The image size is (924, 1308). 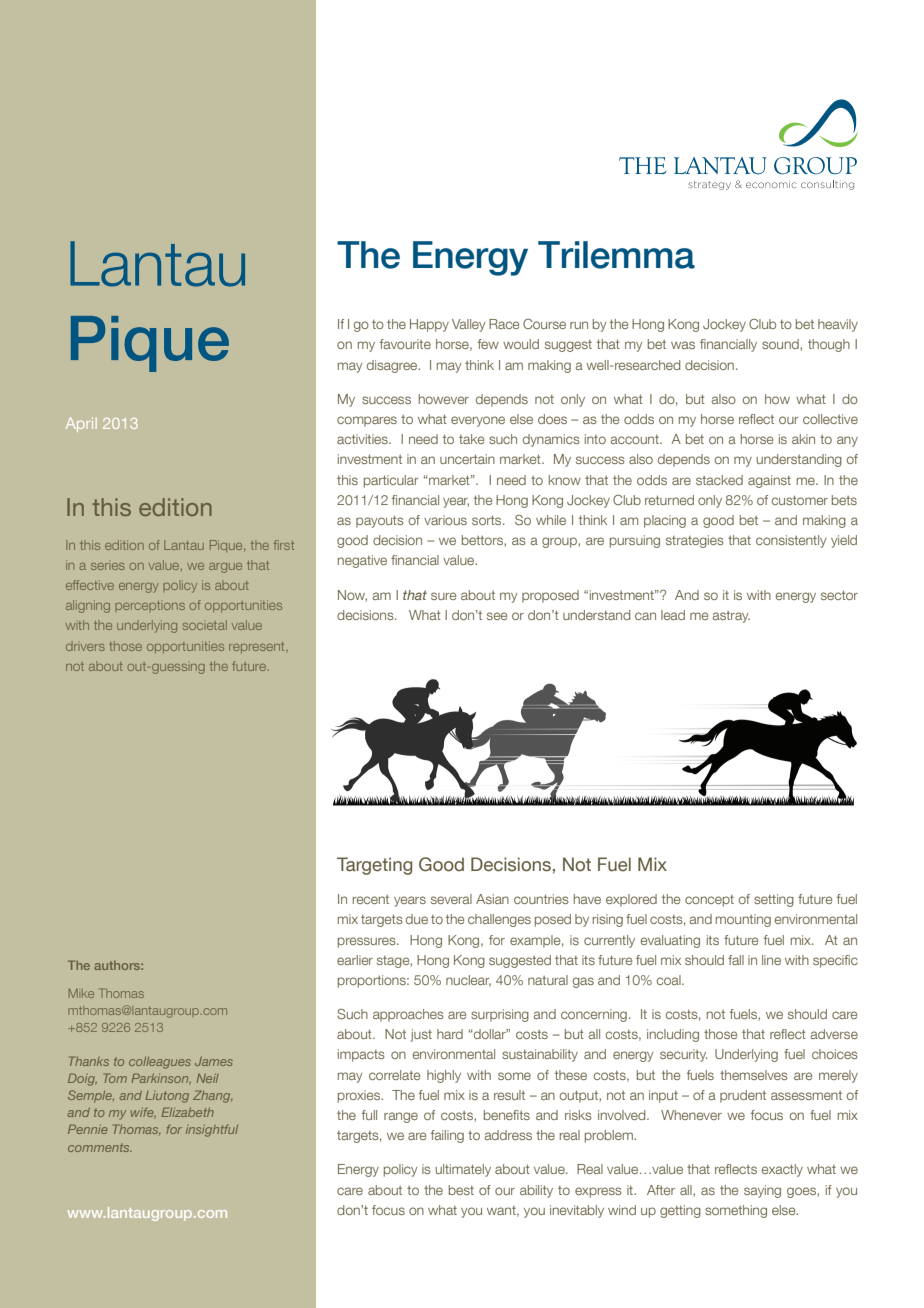 What do you see at coordinates (150, 606) in the screenshot?
I see `perceptions` at bounding box center [150, 606].
